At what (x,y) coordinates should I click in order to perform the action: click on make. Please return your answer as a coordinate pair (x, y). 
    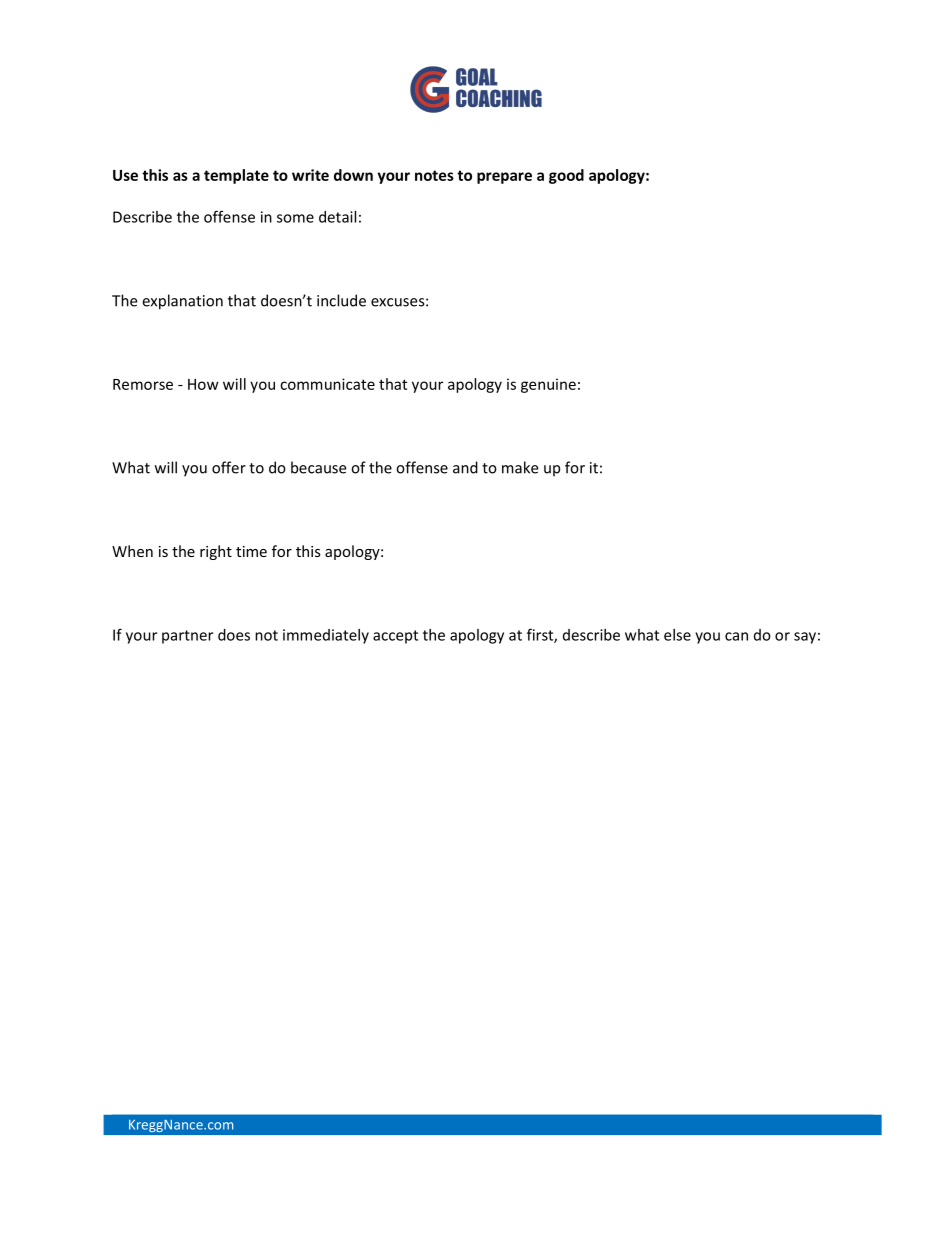
    Looking at the image, I should click on (520, 467).
